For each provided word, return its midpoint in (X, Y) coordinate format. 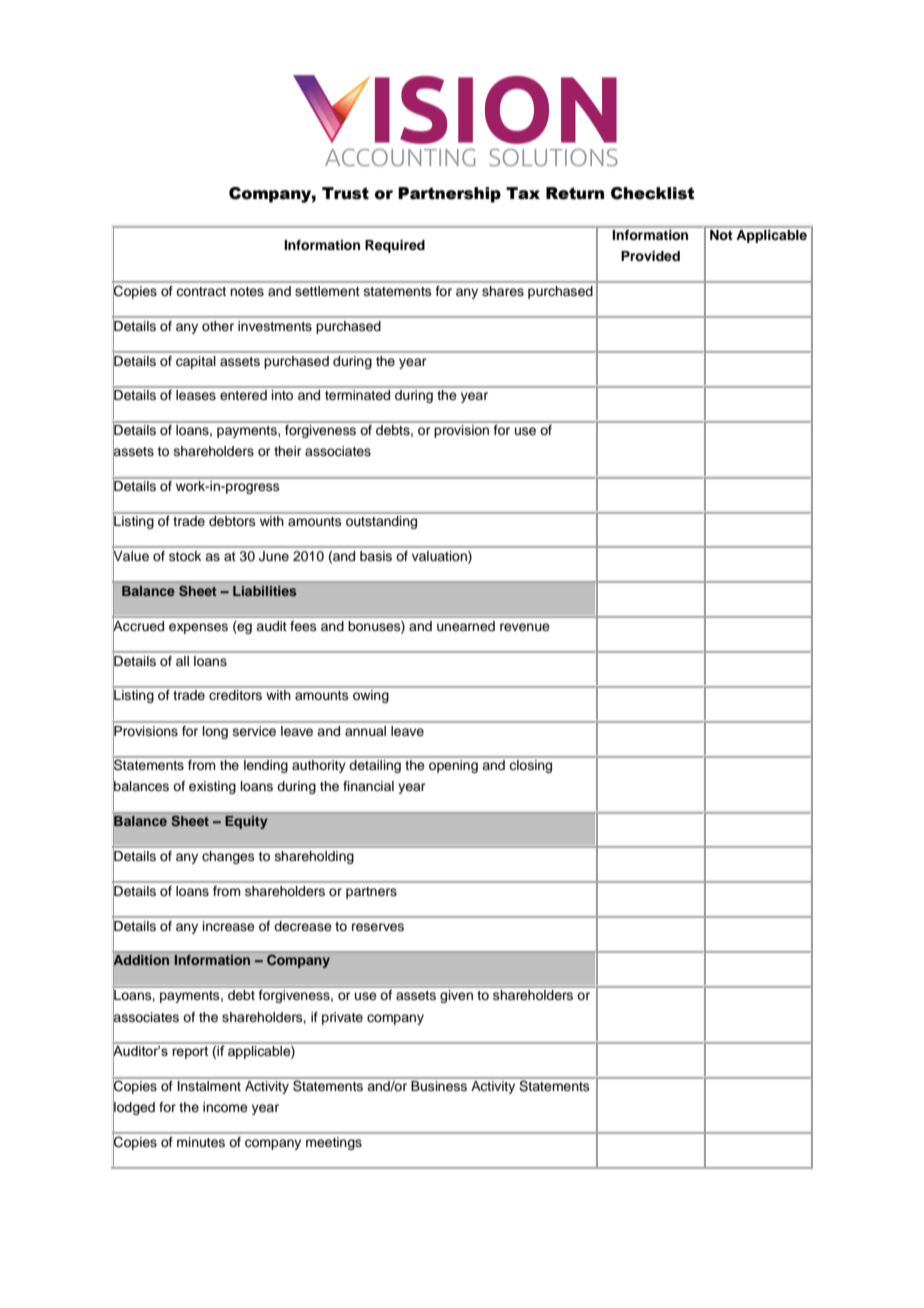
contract (201, 291)
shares (503, 291)
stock (185, 556)
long (215, 732)
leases (196, 395)
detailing (375, 766)
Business (439, 1086)
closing (531, 766)
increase (228, 926)
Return (575, 193)
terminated (357, 395)
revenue (525, 627)
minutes (201, 1142)
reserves (378, 927)
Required (395, 246)
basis (376, 556)
